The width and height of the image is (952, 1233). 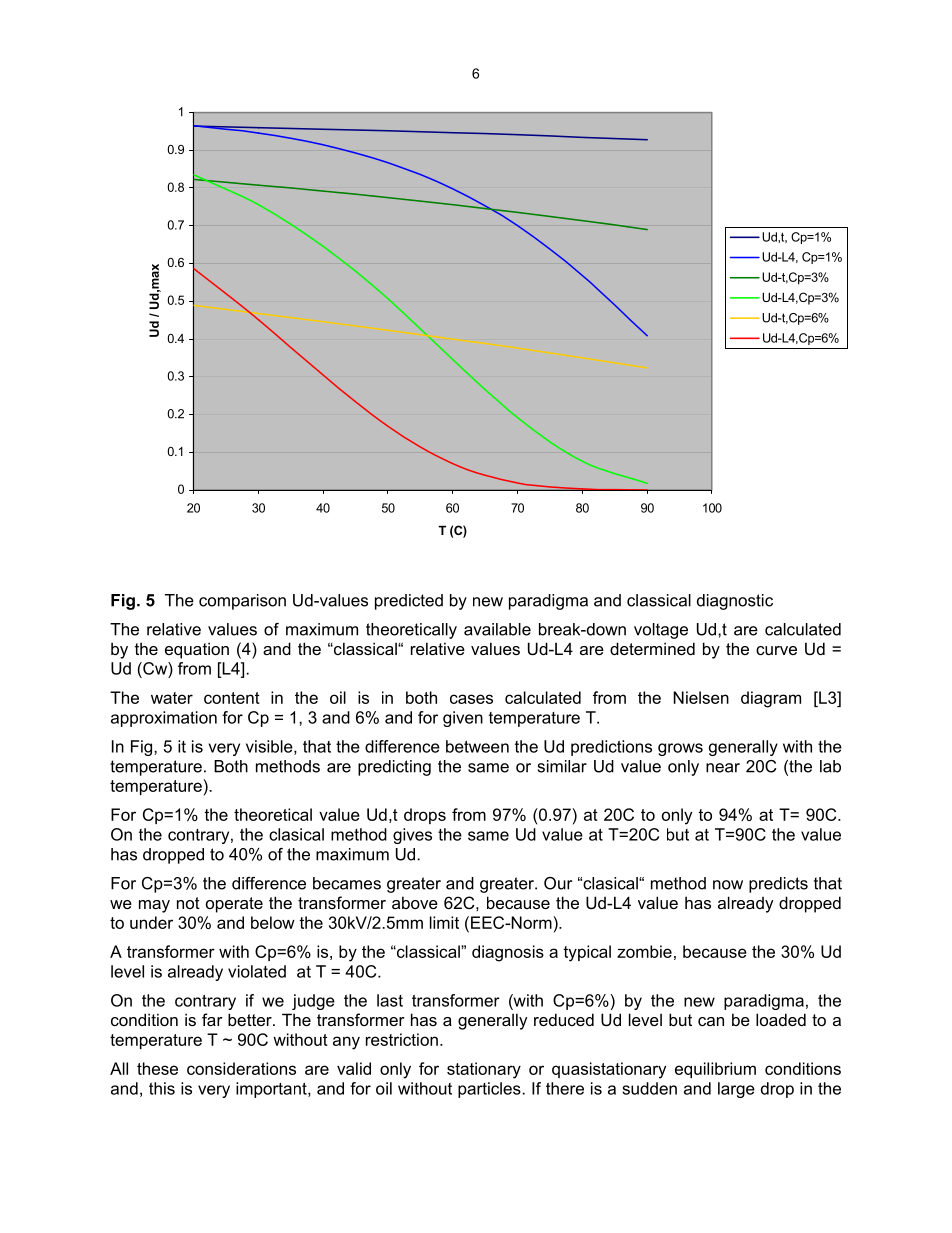 What do you see at coordinates (463, 719) in the image?
I see `given` at bounding box center [463, 719].
